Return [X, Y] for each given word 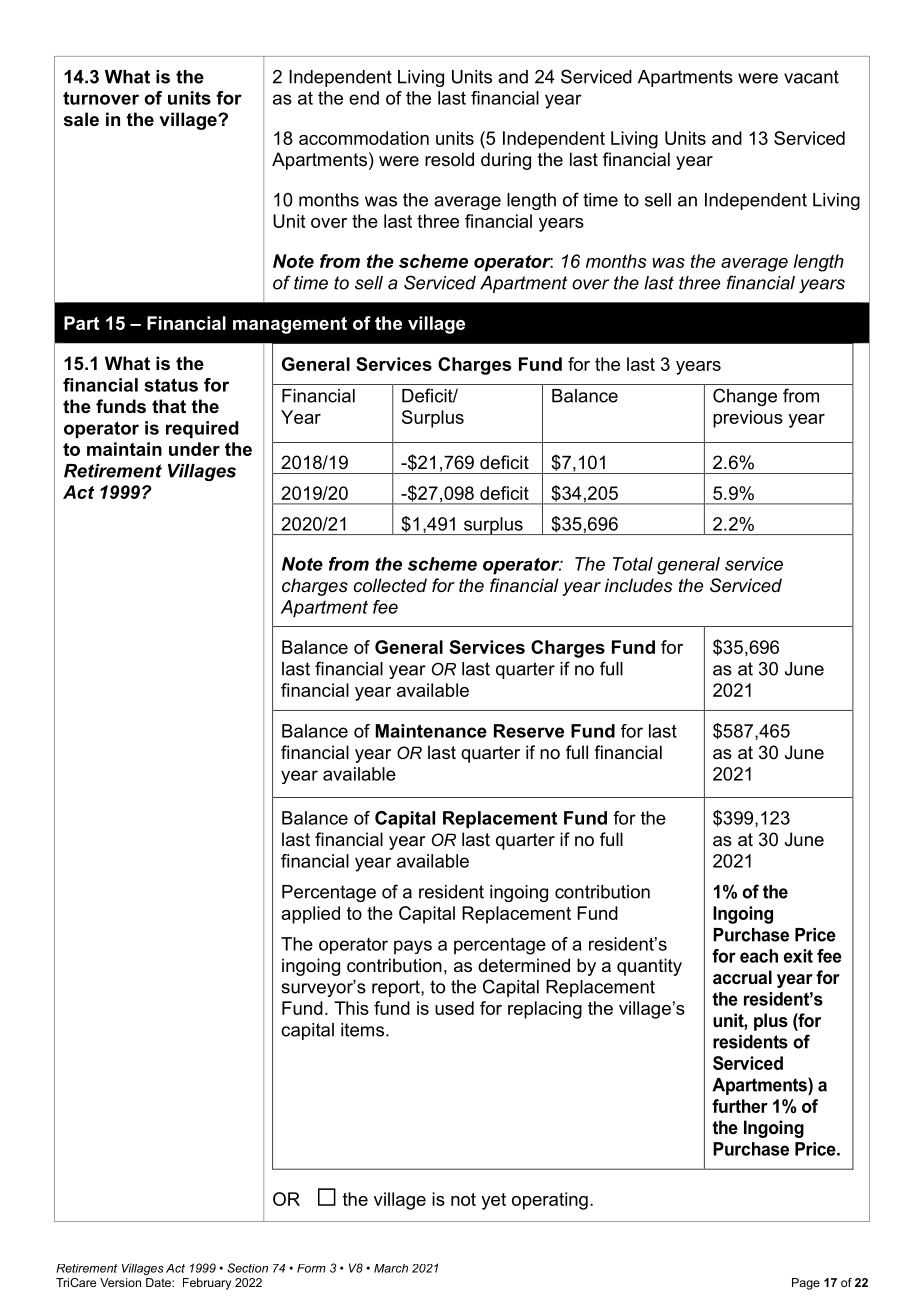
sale [81, 119]
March [391, 1268]
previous [748, 419]
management [290, 325]
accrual [742, 977]
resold [449, 159]
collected [390, 585]
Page [806, 1284]
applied [310, 915]
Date [159, 1282]
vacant [811, 77]
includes [639, 585]
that [169, 406]
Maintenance [431, 731]
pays [413, 947]
